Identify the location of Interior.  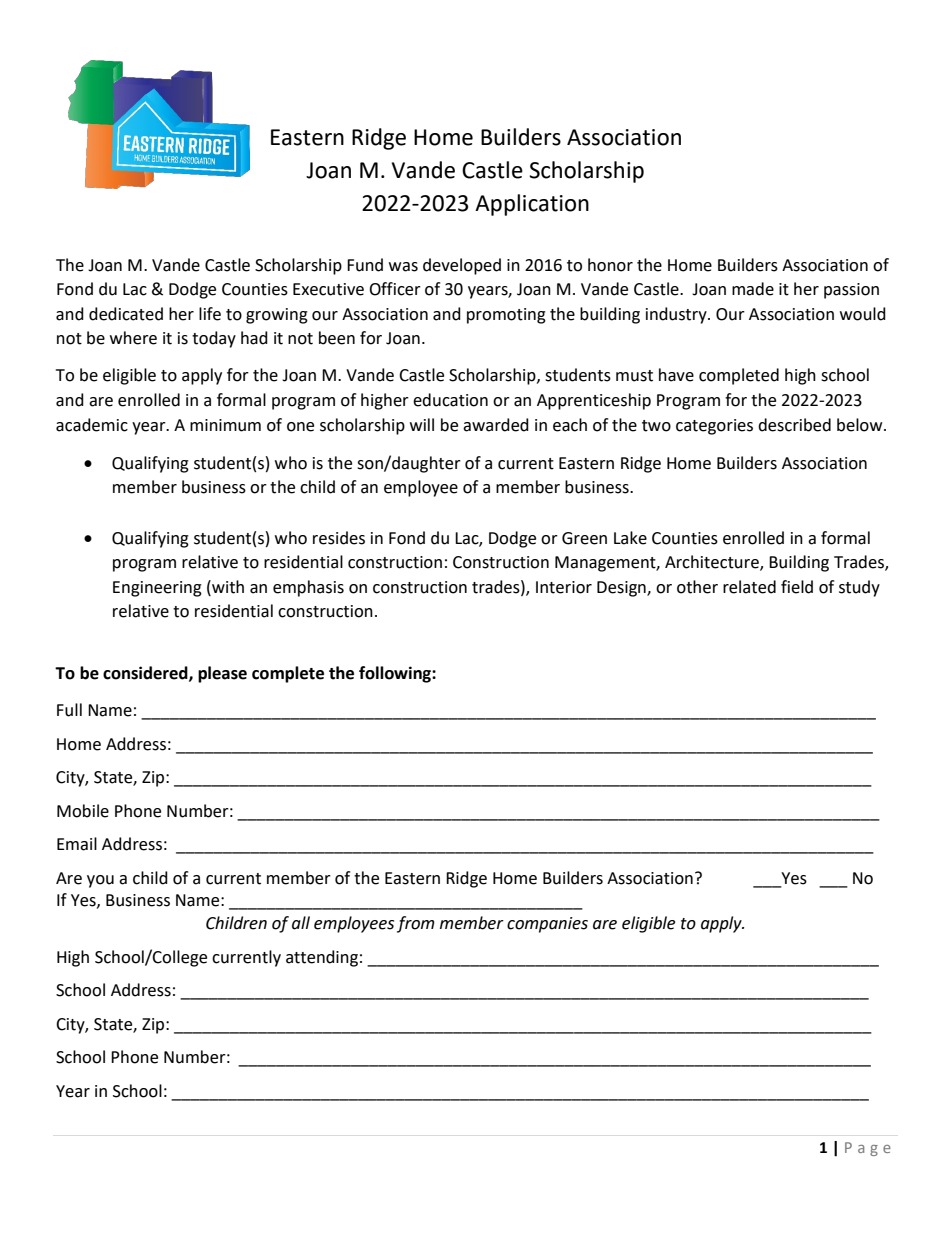
(564, 587).
